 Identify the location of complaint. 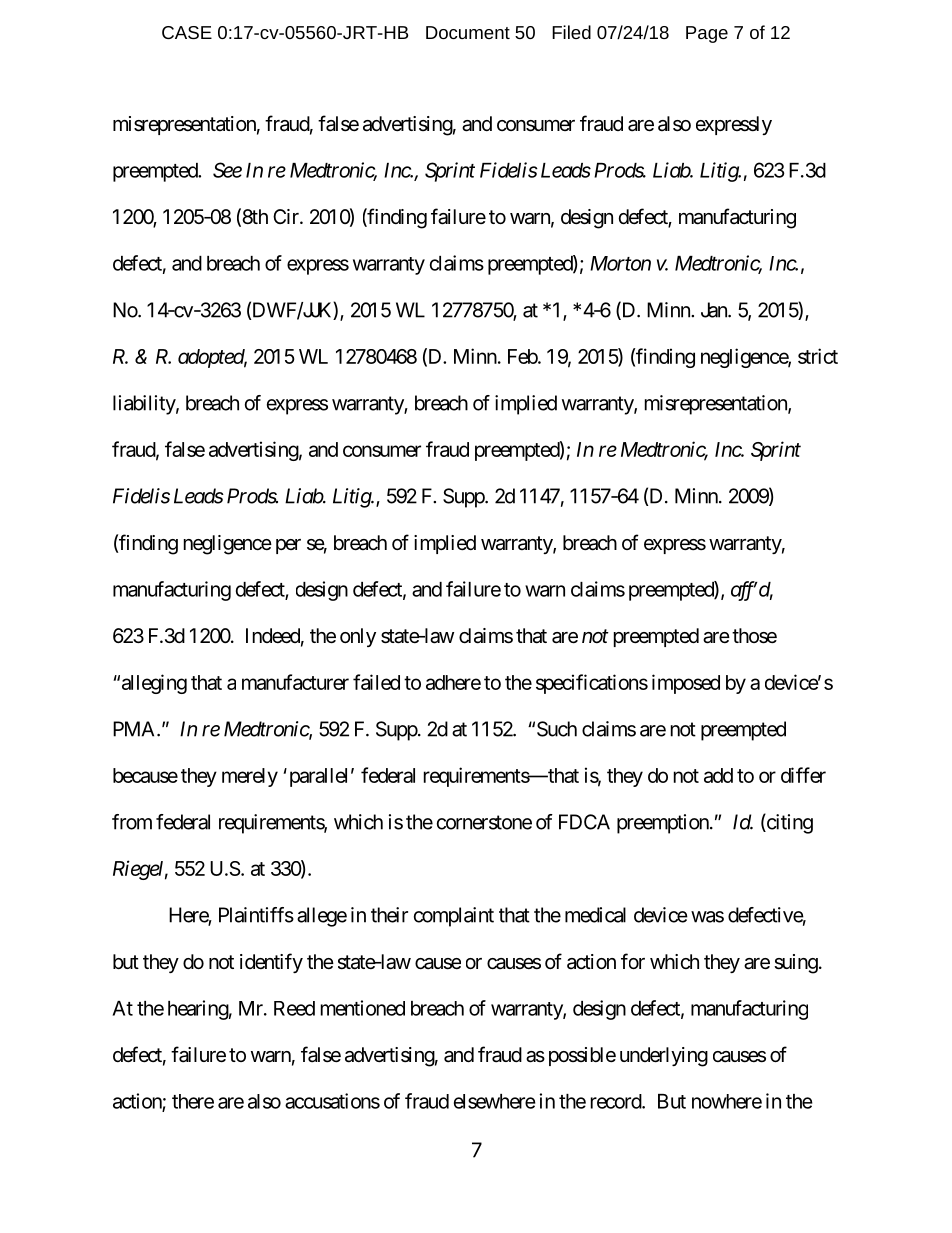
(454, 917).
